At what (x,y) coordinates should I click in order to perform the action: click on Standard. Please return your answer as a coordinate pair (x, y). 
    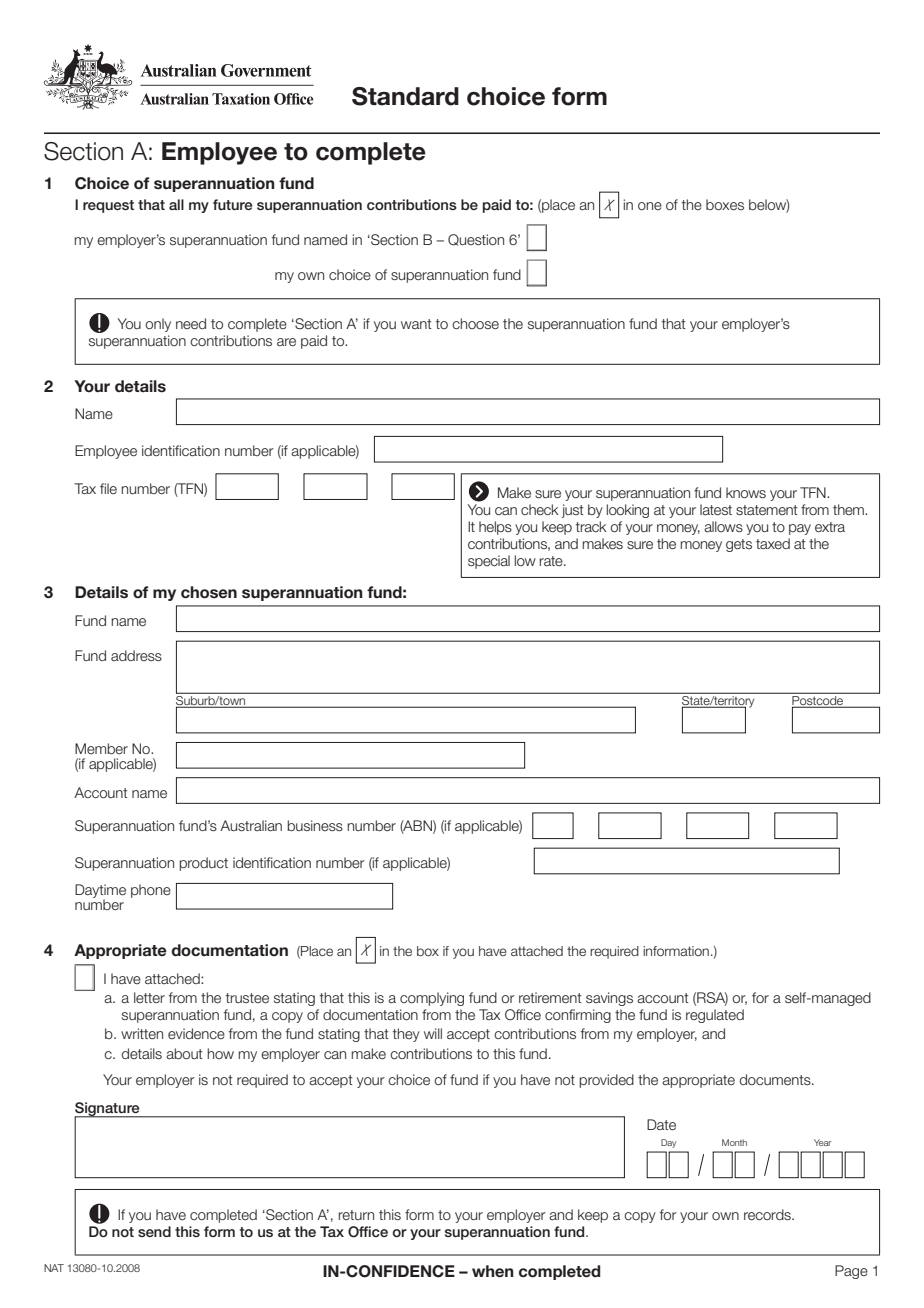
    Looking at the image, I should click on (405, 96).
